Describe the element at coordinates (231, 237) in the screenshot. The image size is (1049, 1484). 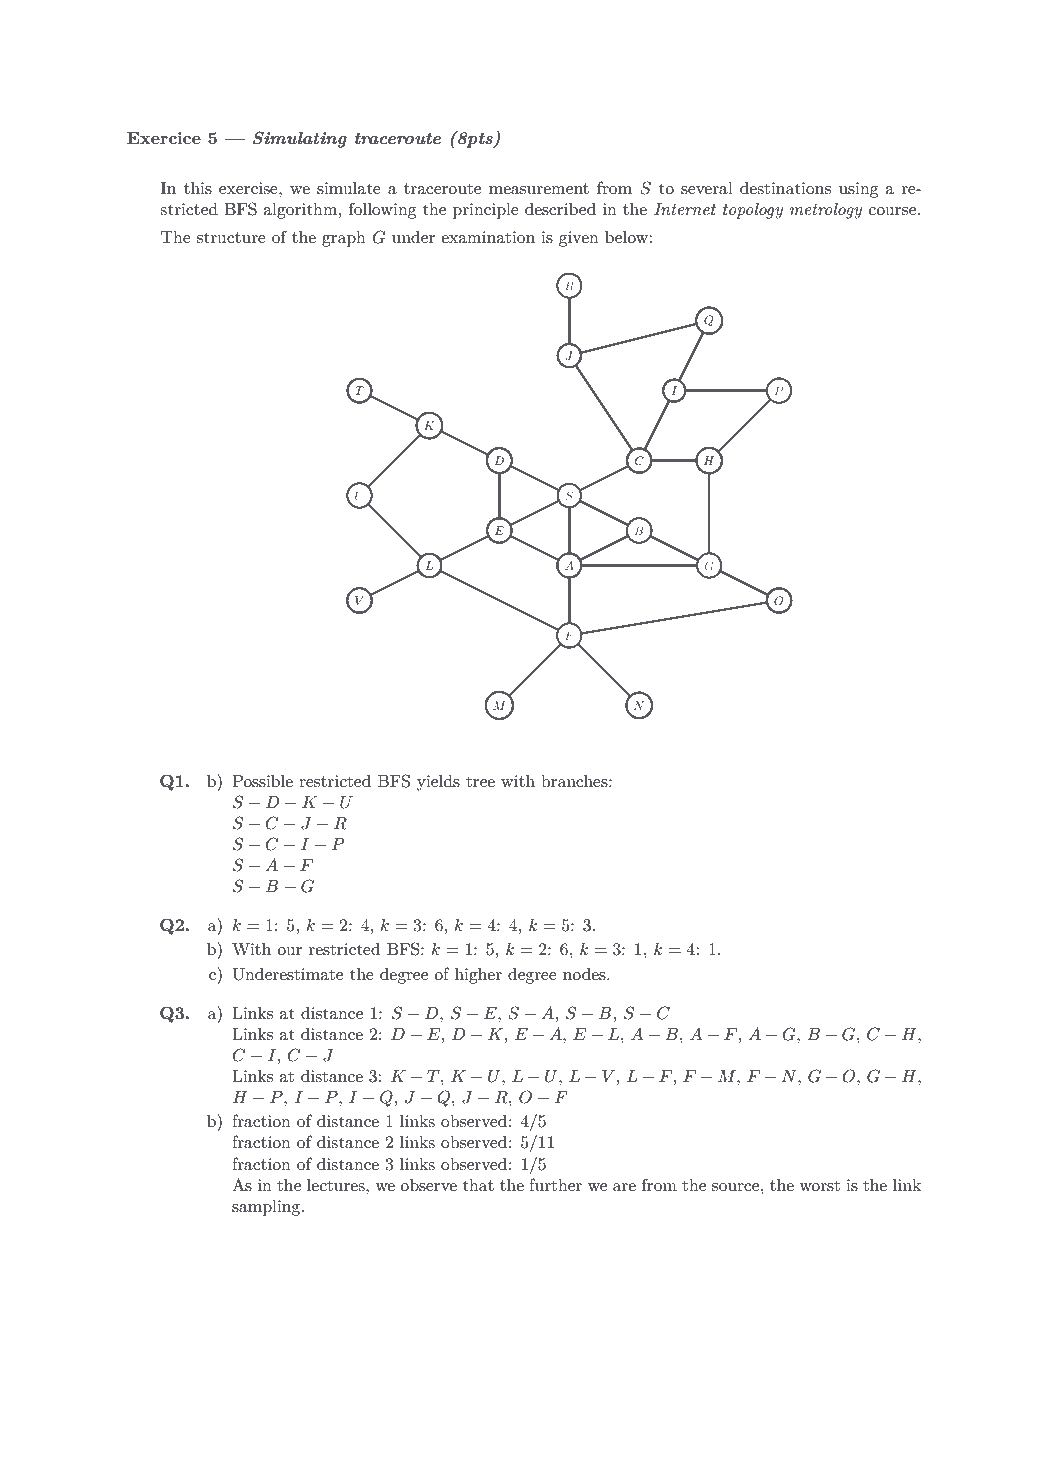
I see `structure` at that location.
